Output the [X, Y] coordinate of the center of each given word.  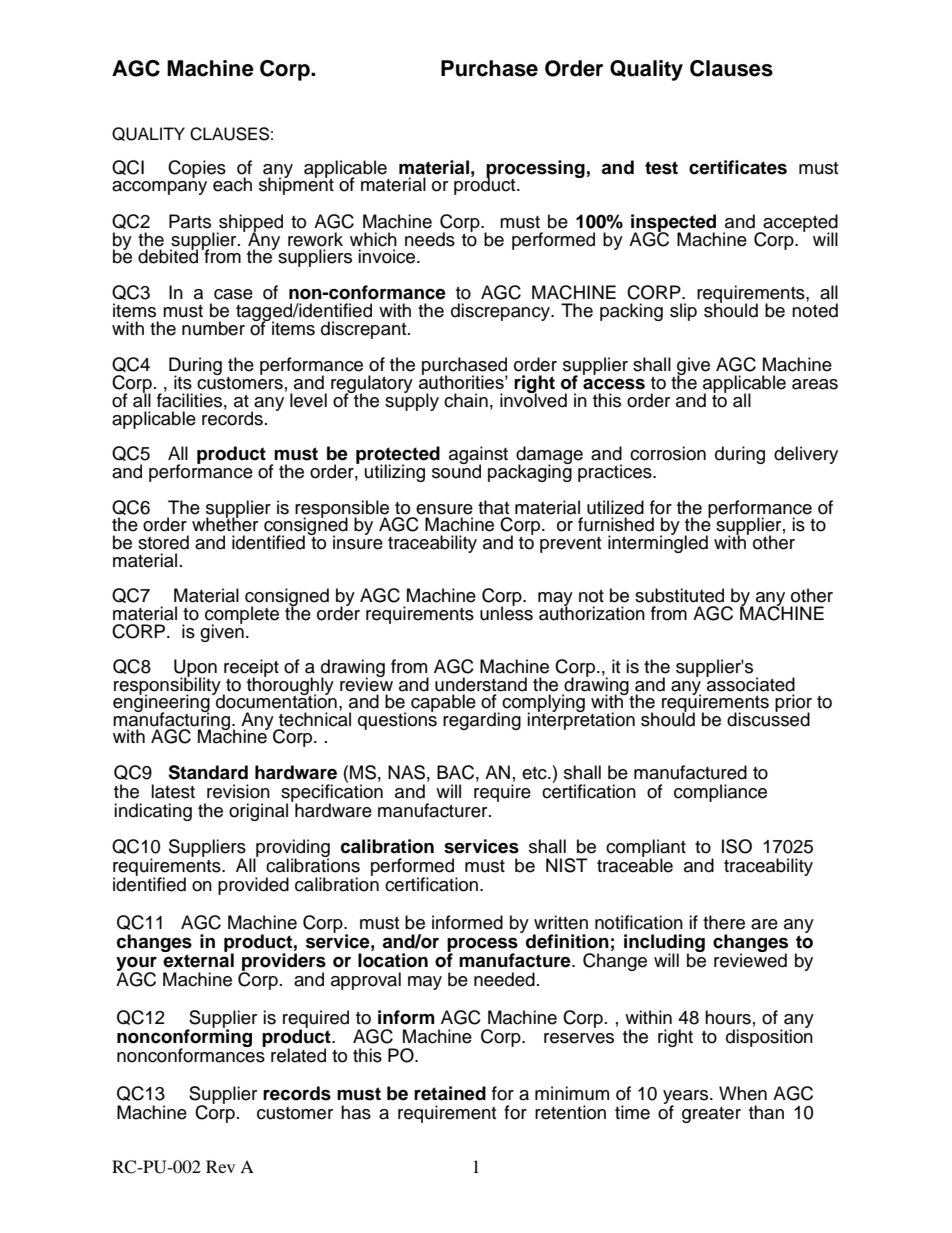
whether [225, 524]
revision [238, 791]
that [493, 507]
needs [430, 239]
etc [535, 773]
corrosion [668, 453]
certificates [738, 167]
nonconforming [184, 1038]
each [232, 184]
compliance [720, 793]
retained [450, 1093]
